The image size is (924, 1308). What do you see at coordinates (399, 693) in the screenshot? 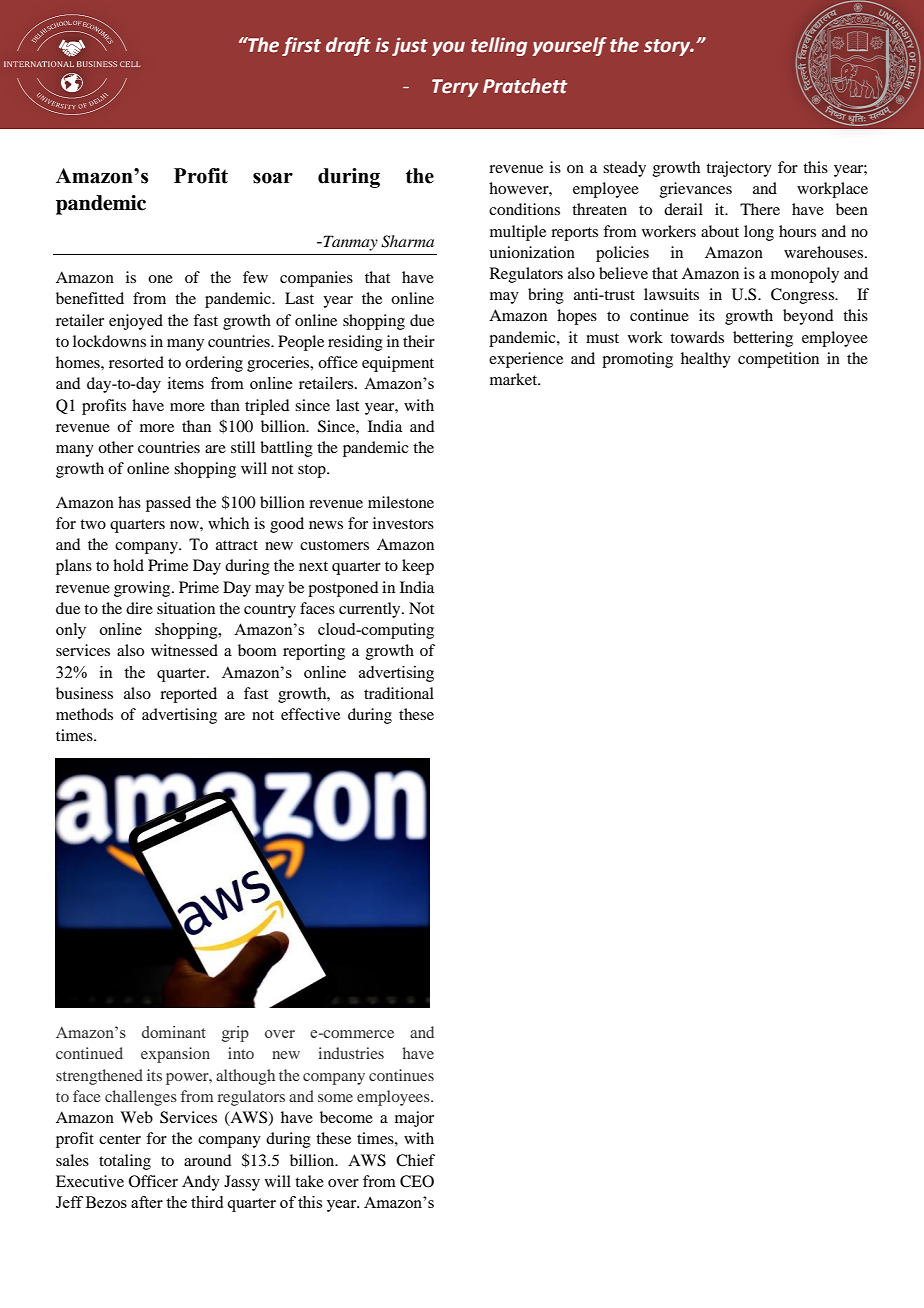
I see `traditional` at bounding box center [399, 693].
